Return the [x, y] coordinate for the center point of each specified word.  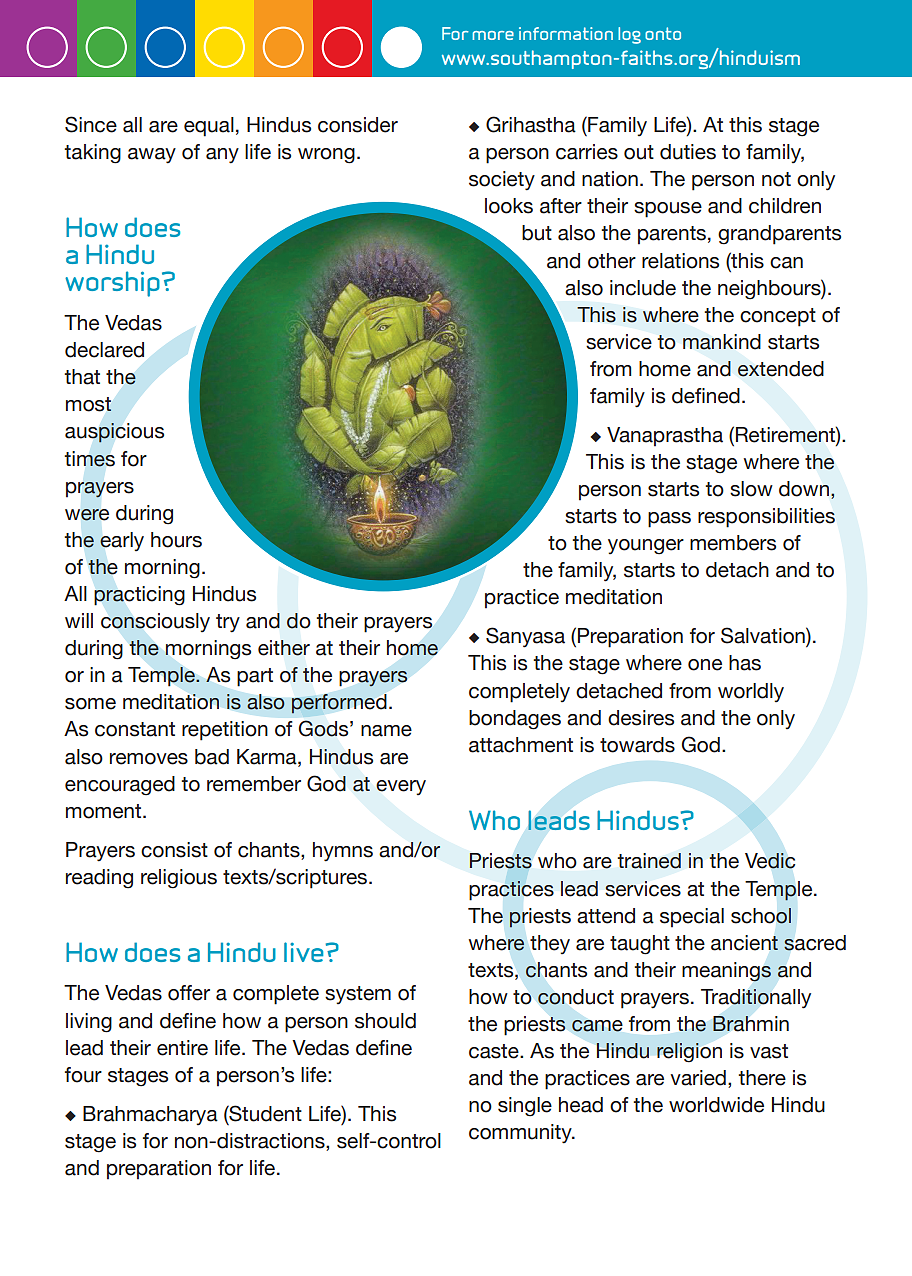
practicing [139, 596]
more [493, 35]
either [284, 648]
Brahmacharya [150, 1115]
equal [209, 127]
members [733, 543]
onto [663, 33]
